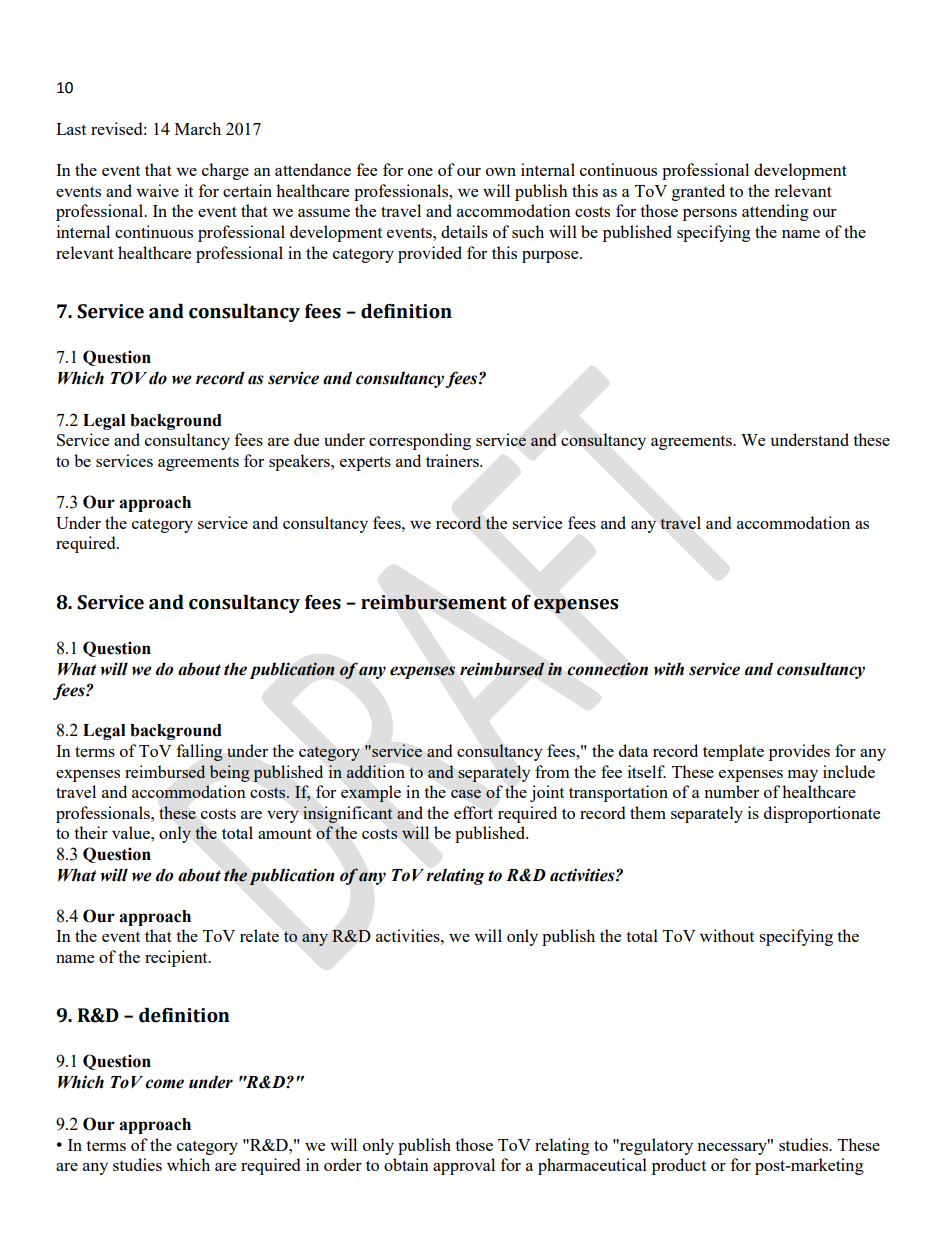  I want to click on attending, so click(775, 212).
